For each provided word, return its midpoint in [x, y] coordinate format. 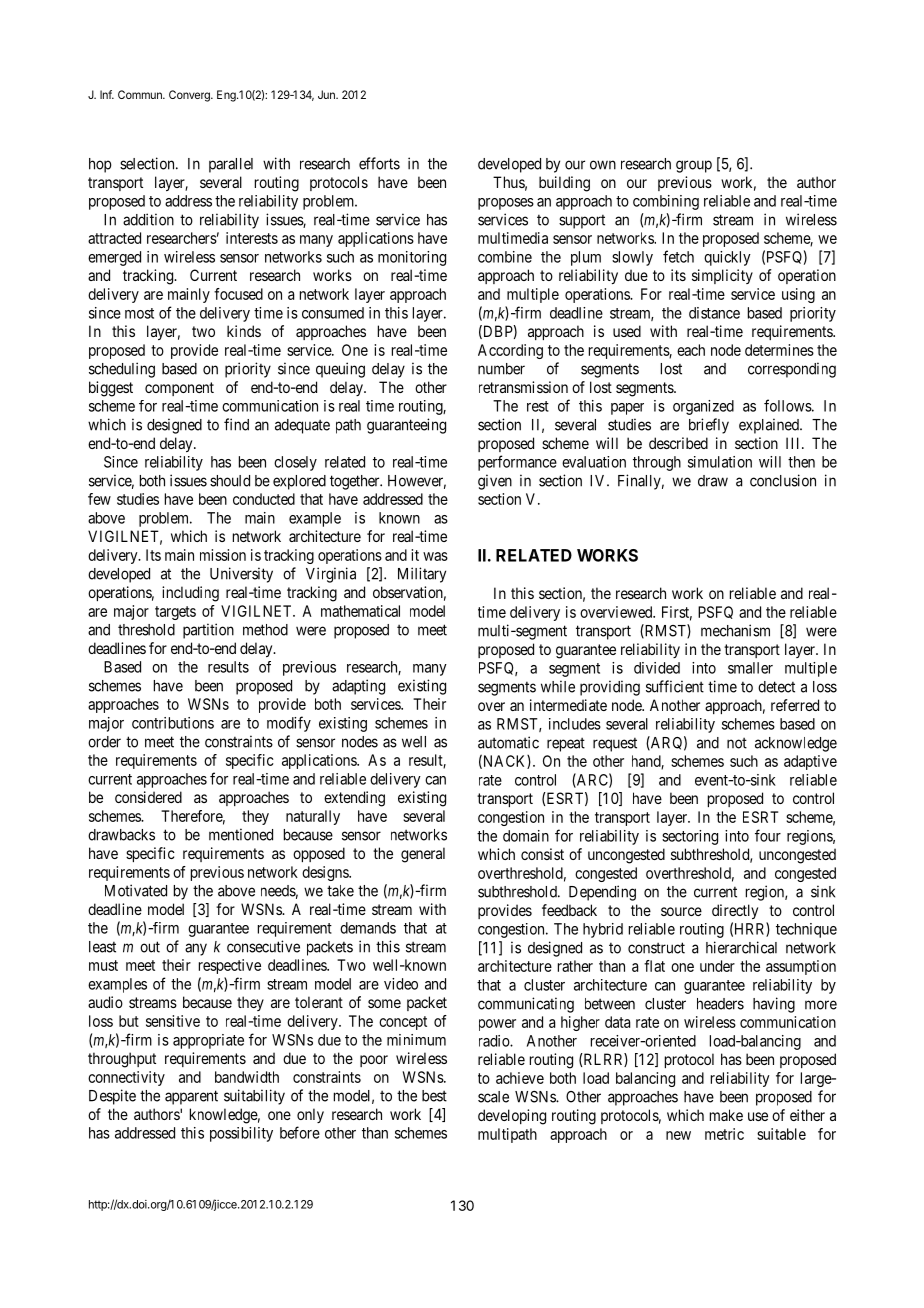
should [230, 481]
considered [148, 797]
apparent [191, 1097]
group [694, 166]
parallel [231, 165]
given [495, 482]
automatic [508, 742]
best [434, 1096]
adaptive [810, 762]
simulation [720, 462]
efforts [379, 163]
